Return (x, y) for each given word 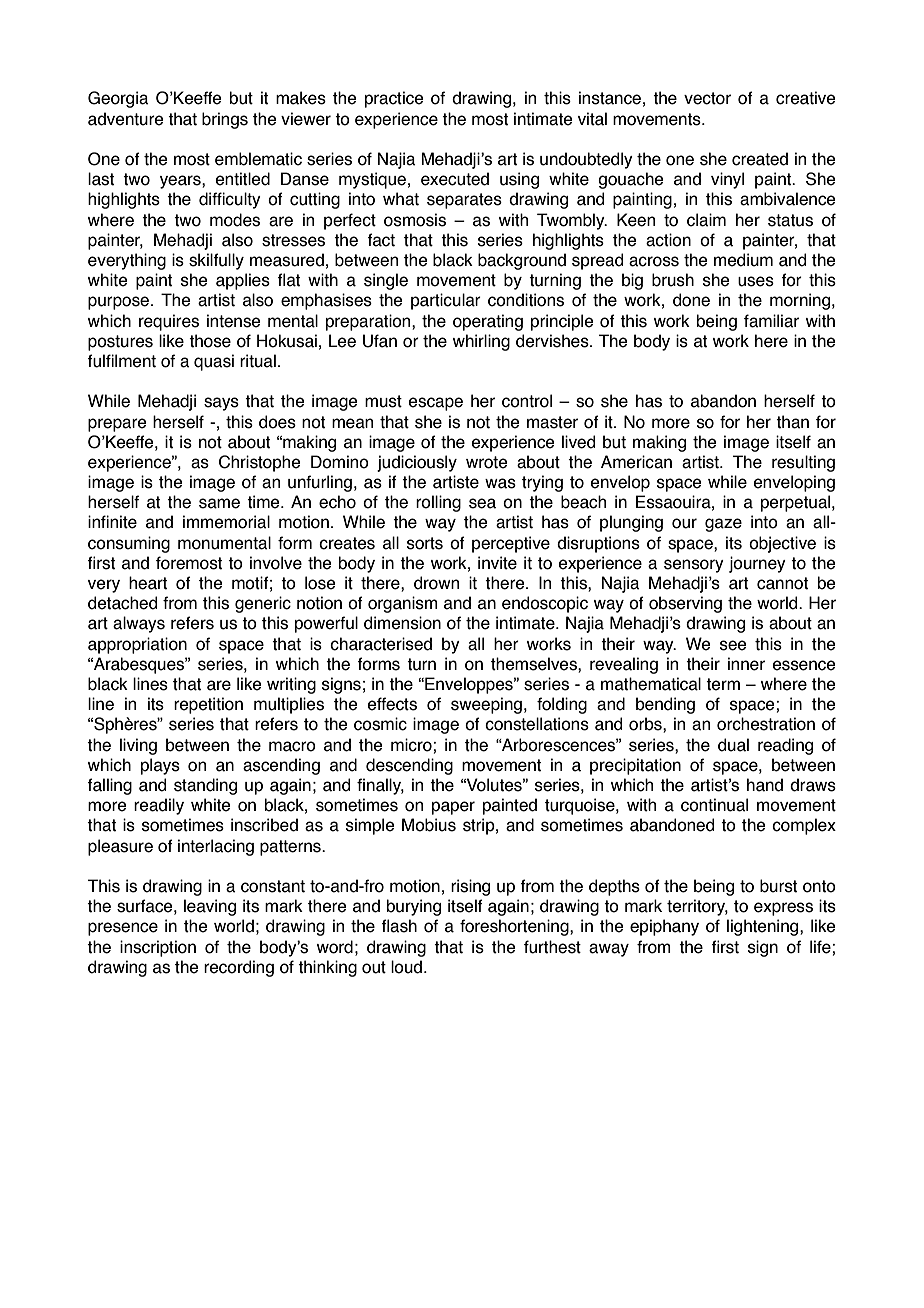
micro (412, 745)
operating (488, 322)
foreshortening (515, 927)
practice (394, 99)
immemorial (226, 522)
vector (707, 98)
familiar (771, 321)
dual (733, 745)
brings (225, 120)
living (138, 746)
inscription (158, 948)
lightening (764, 927)
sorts (425, 543)
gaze (723, 525)
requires (169, 322)
